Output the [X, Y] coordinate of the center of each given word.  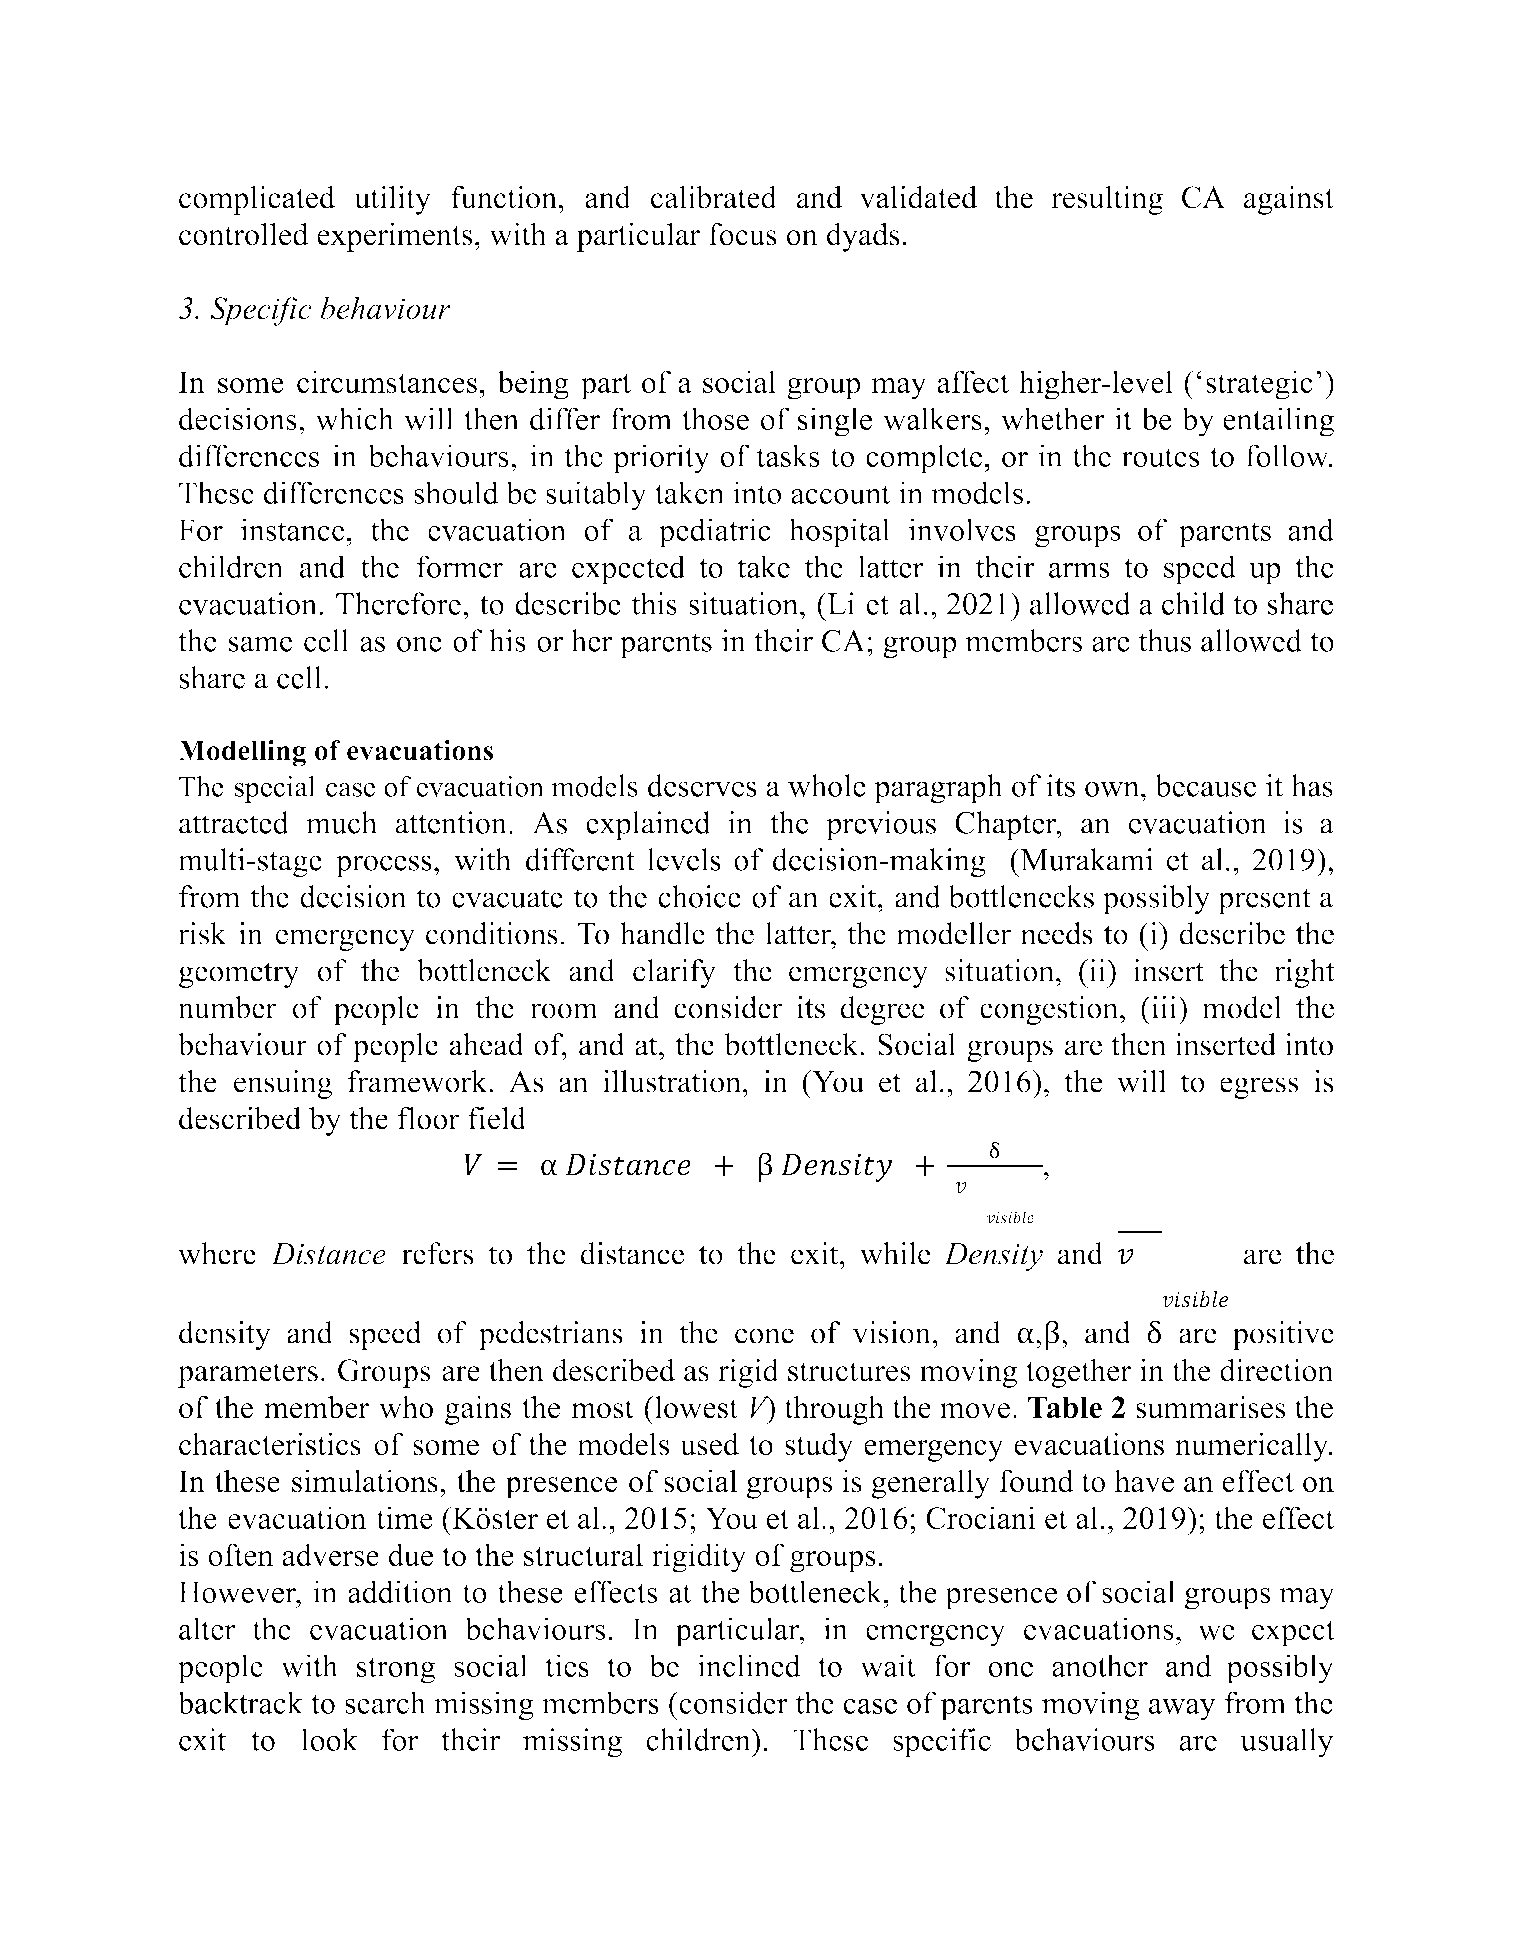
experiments [394, 237]
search [385, 1702]
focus [743, 234]
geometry [239, 975]
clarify [674, 973]
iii [1164, 1007]
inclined [749, 1665]
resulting [1107, 200]
